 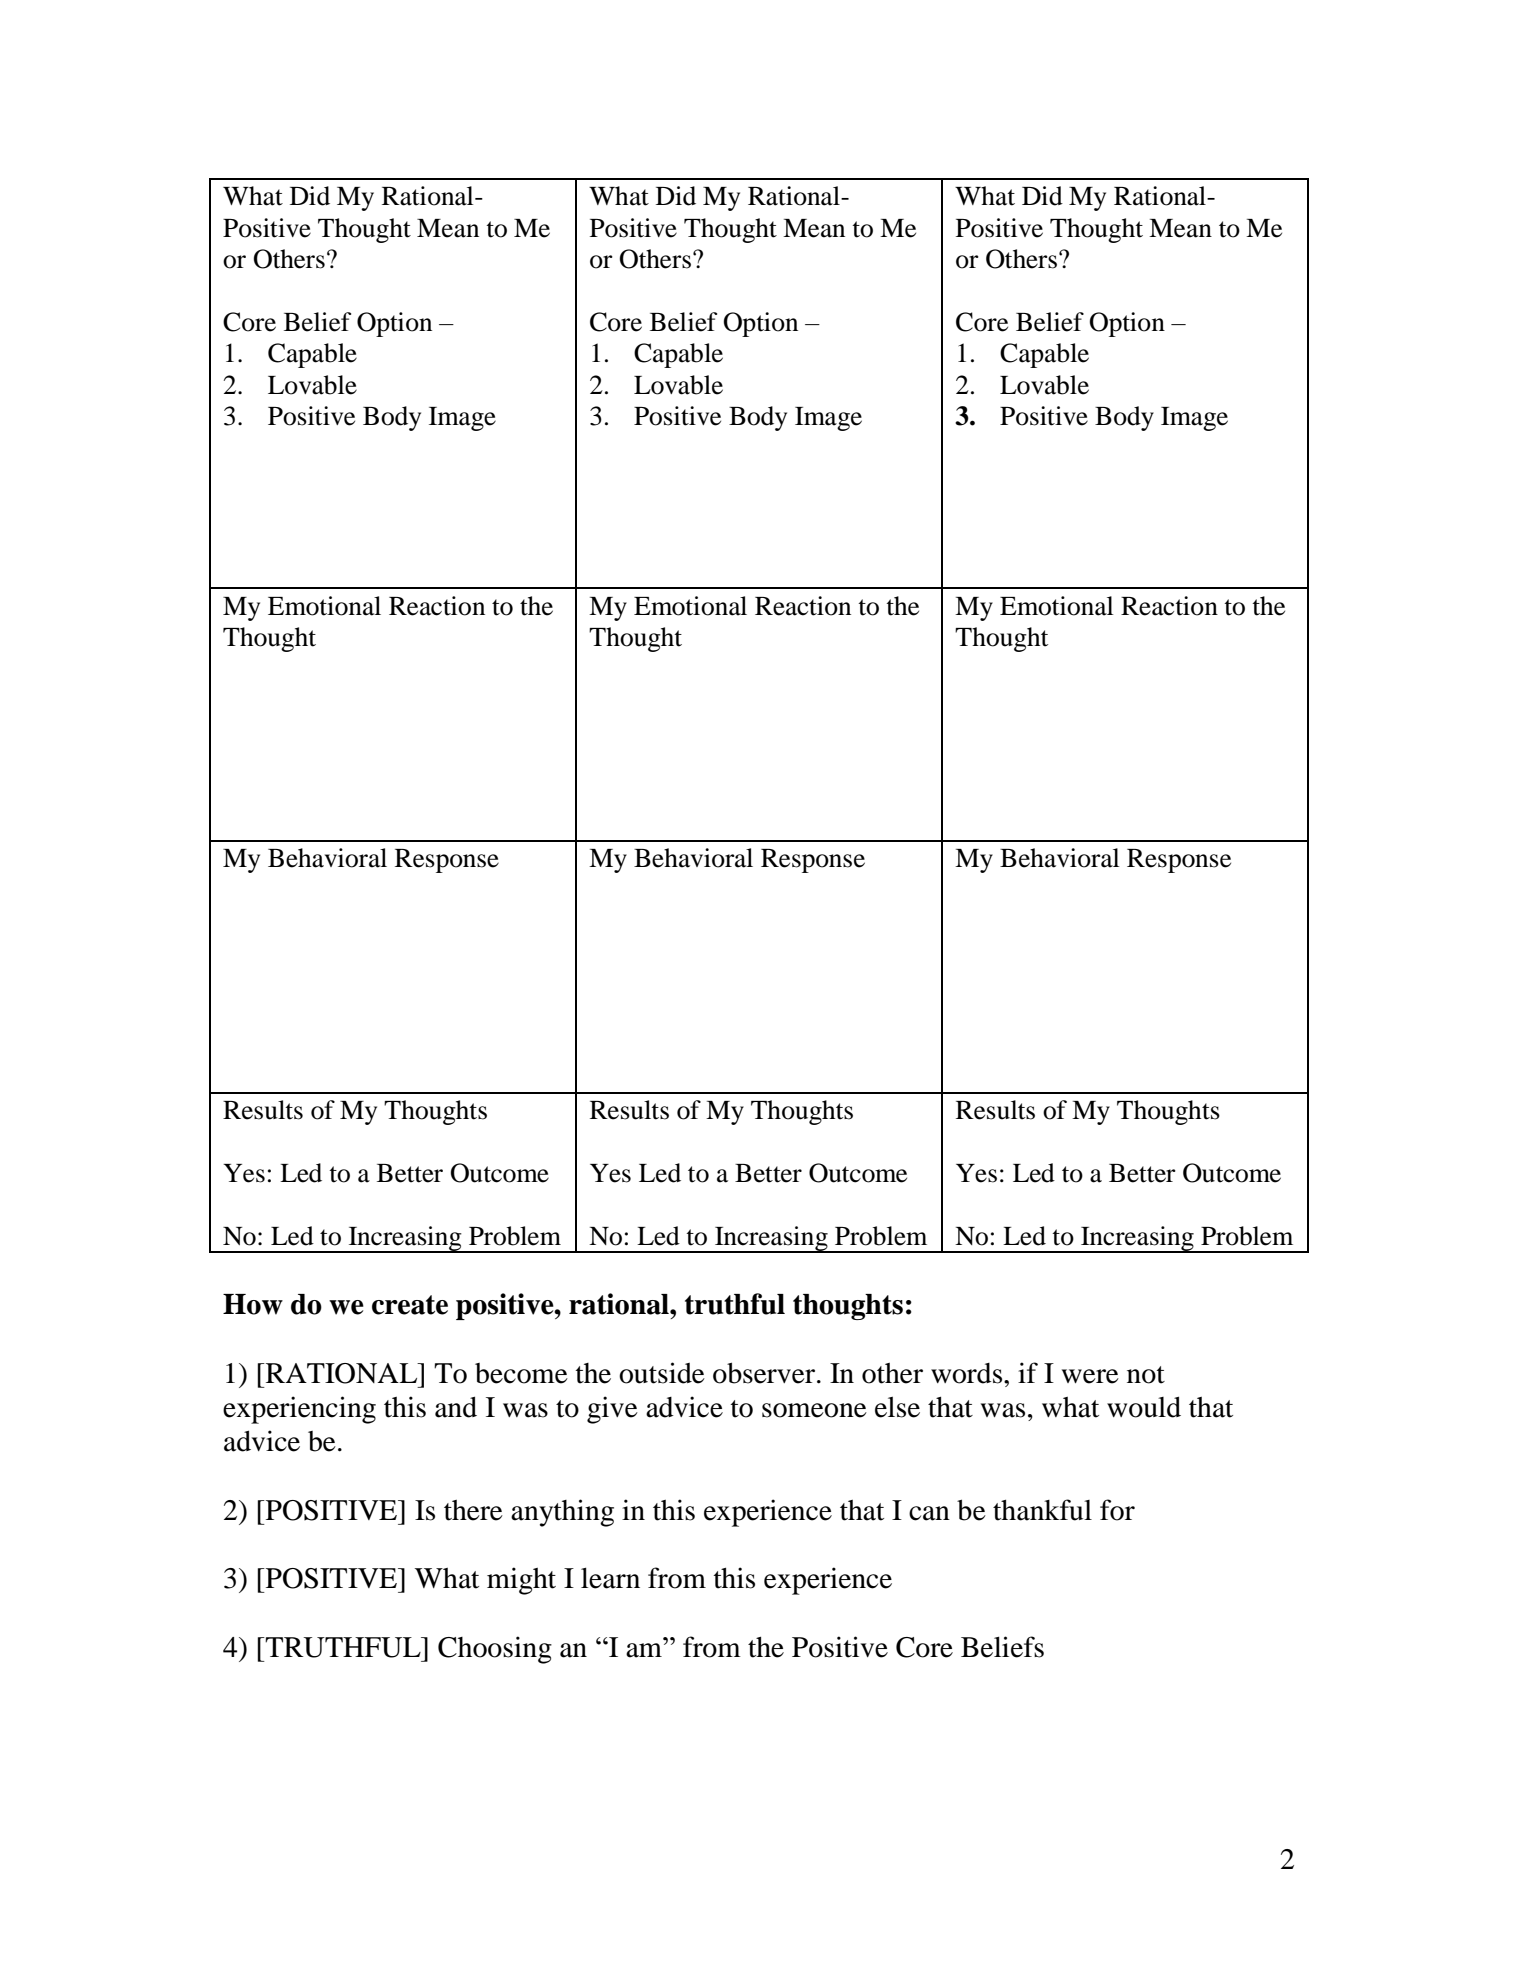 I want to click on Choosing, so click(x=495, y=1650).
